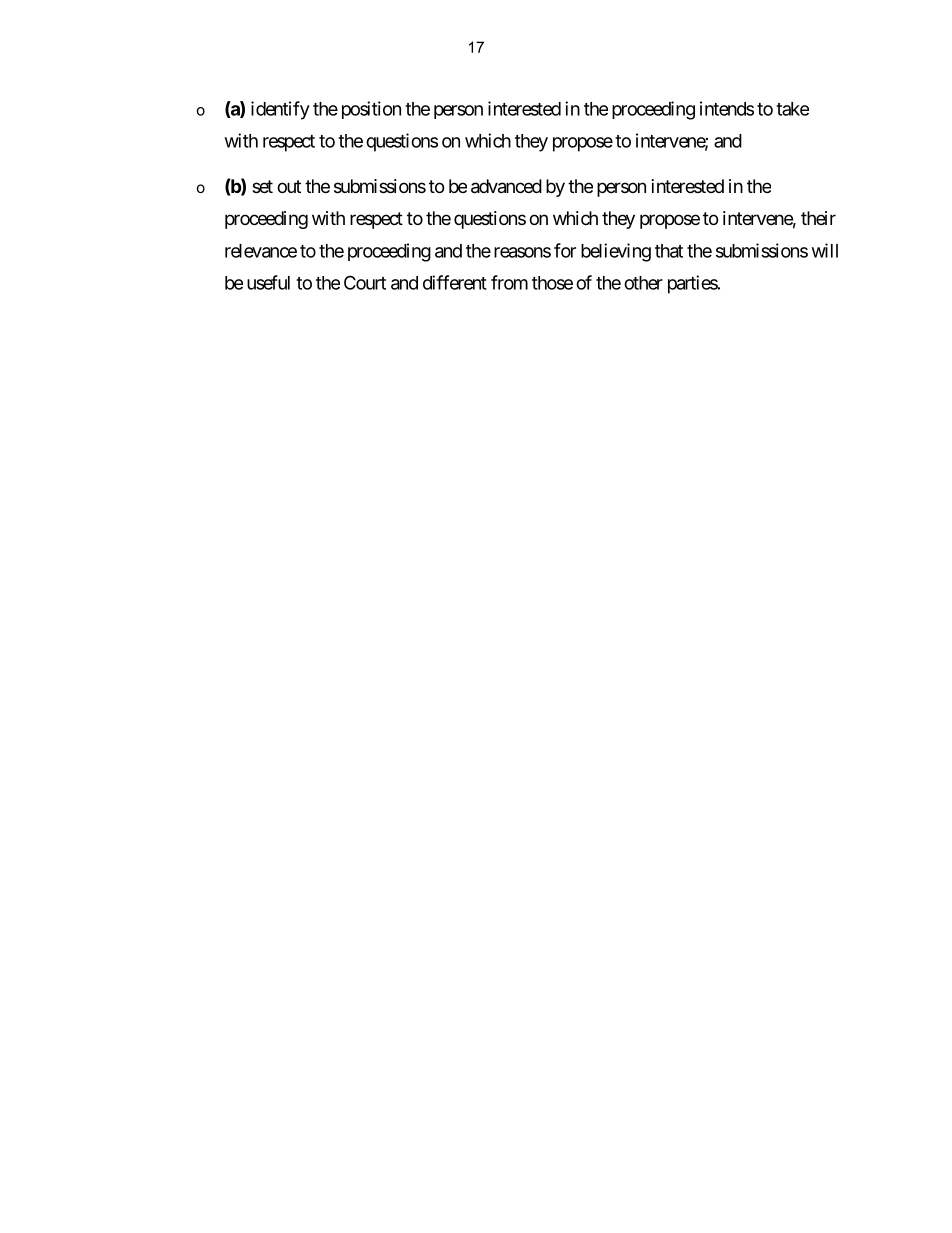 The height and width of the document is (1233, 952). What do you see at coordinates (825, 250) in the document?
I see `will` at bounding box center [825, 250].
